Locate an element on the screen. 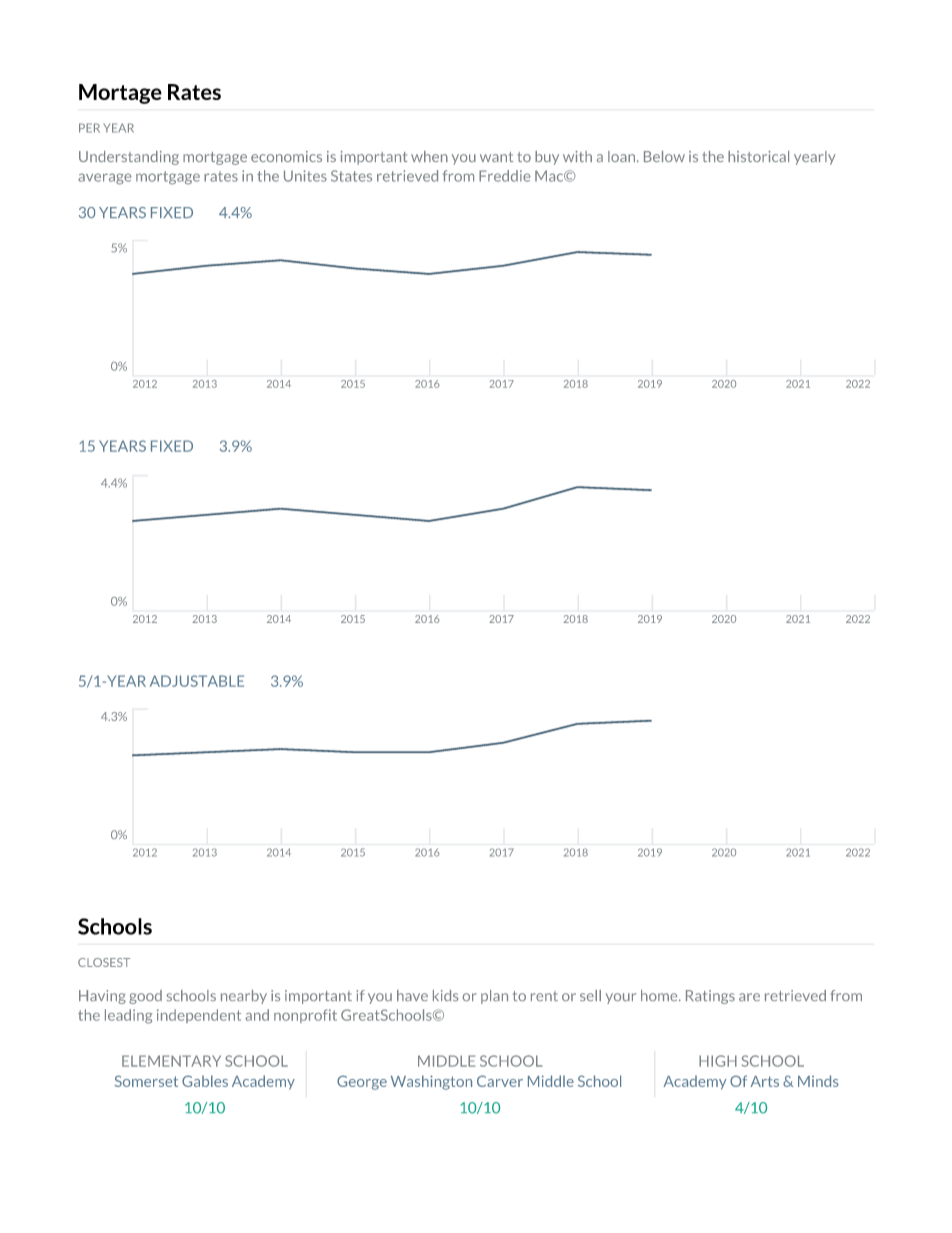 The image size is (952, 1233). ADJUSTABLE is located at coordinates (197, 681).
